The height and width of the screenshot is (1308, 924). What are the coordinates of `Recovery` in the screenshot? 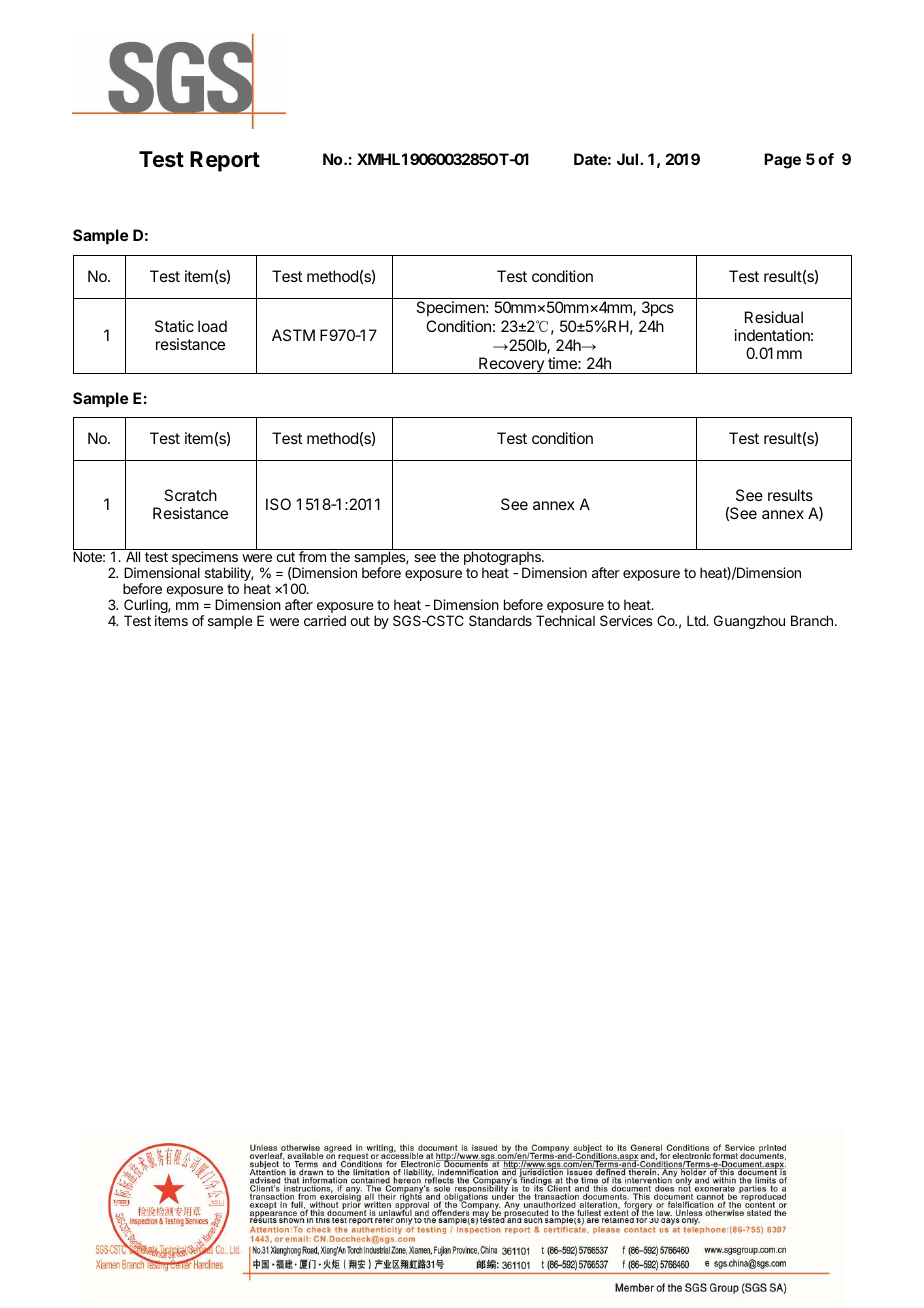 It's located at (511, 365).
